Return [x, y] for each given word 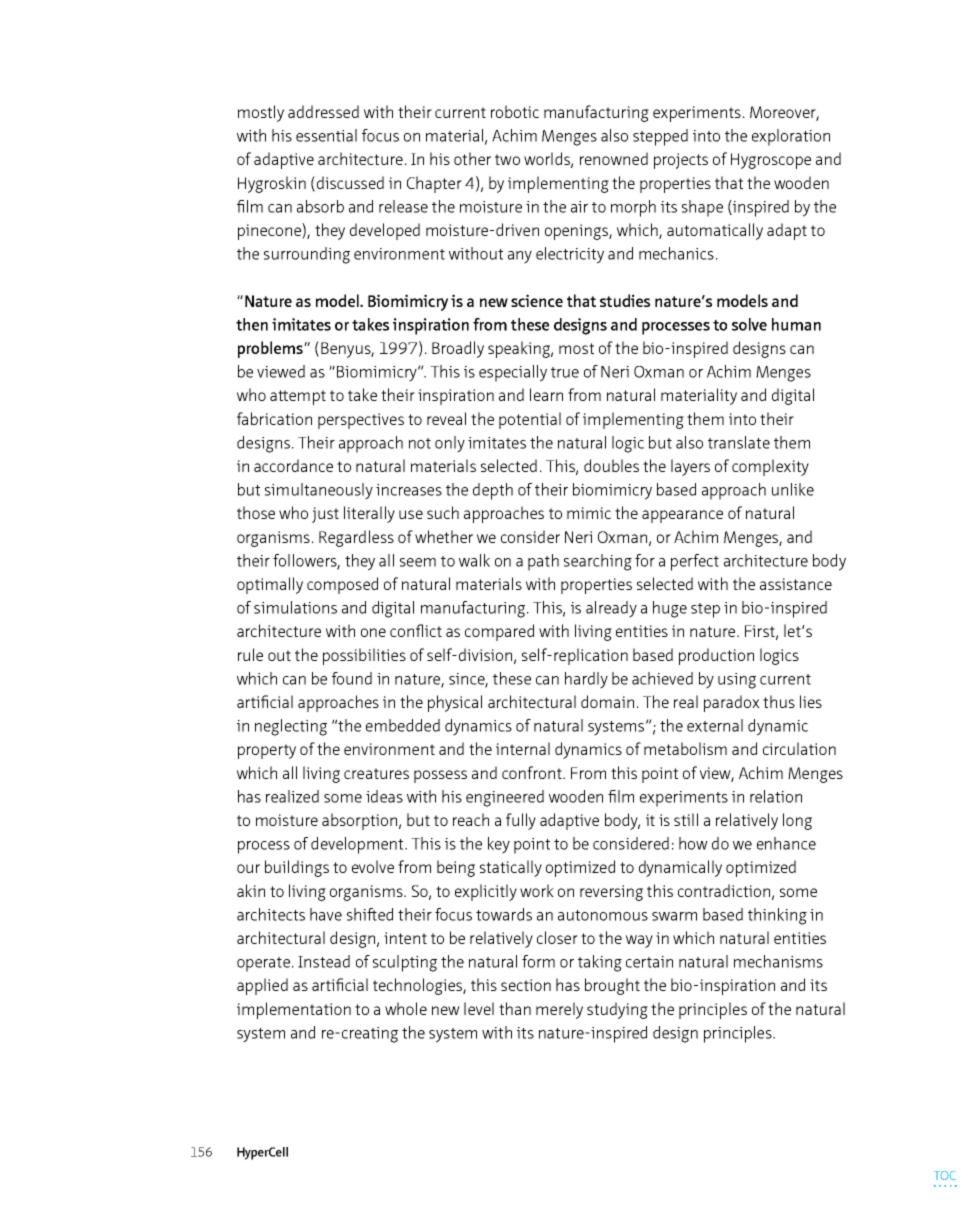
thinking [777, 916]
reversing [611, 893]
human [796, 324]
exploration [791, 137]
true [565, 372]
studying [617, 1010]
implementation [294, 1010]
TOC [945, 1175]
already [611, 609]
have [326, 914]
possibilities [364, 656]
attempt [298, 397]
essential [326, 135]
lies [811, 701]
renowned [614, 158]
